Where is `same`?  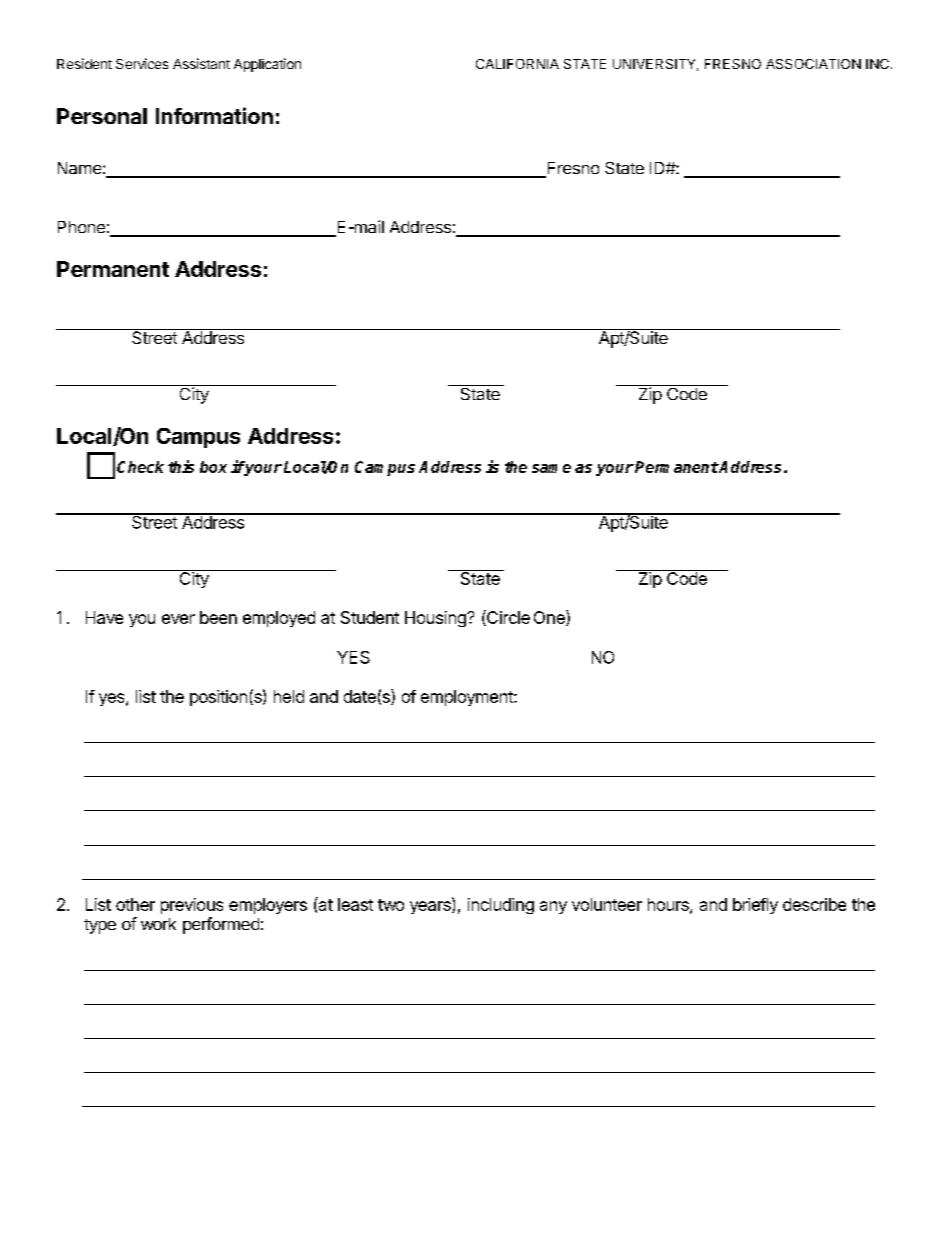 same is located at coordinates (551, 468).
